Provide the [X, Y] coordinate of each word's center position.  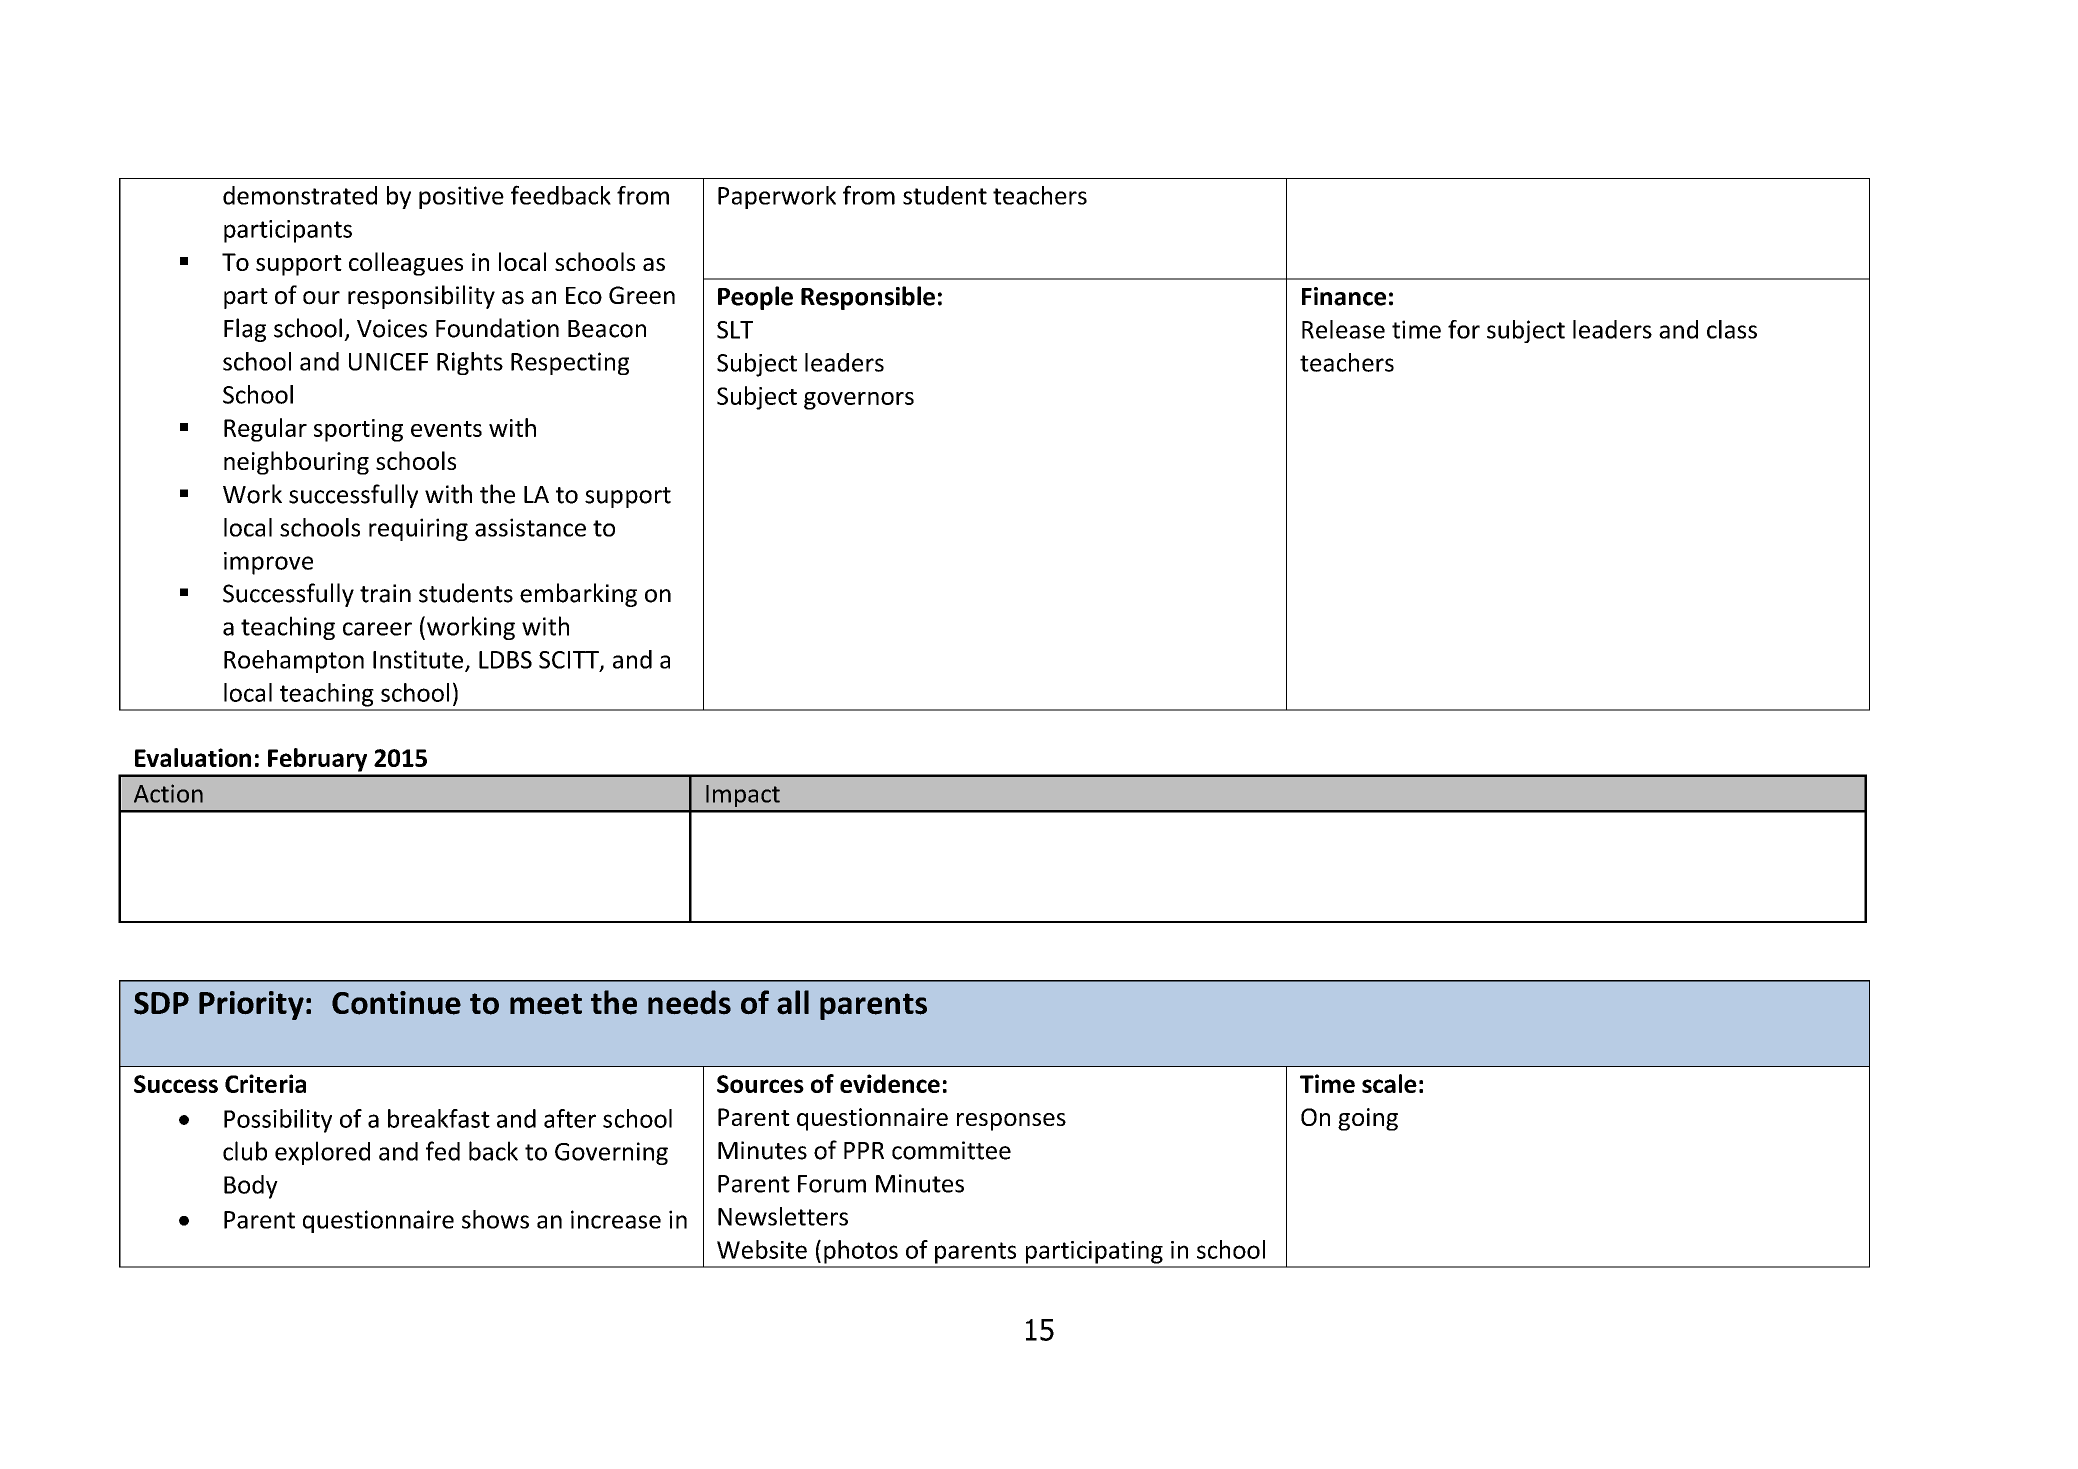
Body [251, 1187]
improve [268, 563]
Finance [1344, 296]
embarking [578, 595]
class [1732, 329]
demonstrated [300, 195]
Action [168, 793]
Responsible [868, 298]
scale [1389, 1083]
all [793, 1002]
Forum [832, 1184]
